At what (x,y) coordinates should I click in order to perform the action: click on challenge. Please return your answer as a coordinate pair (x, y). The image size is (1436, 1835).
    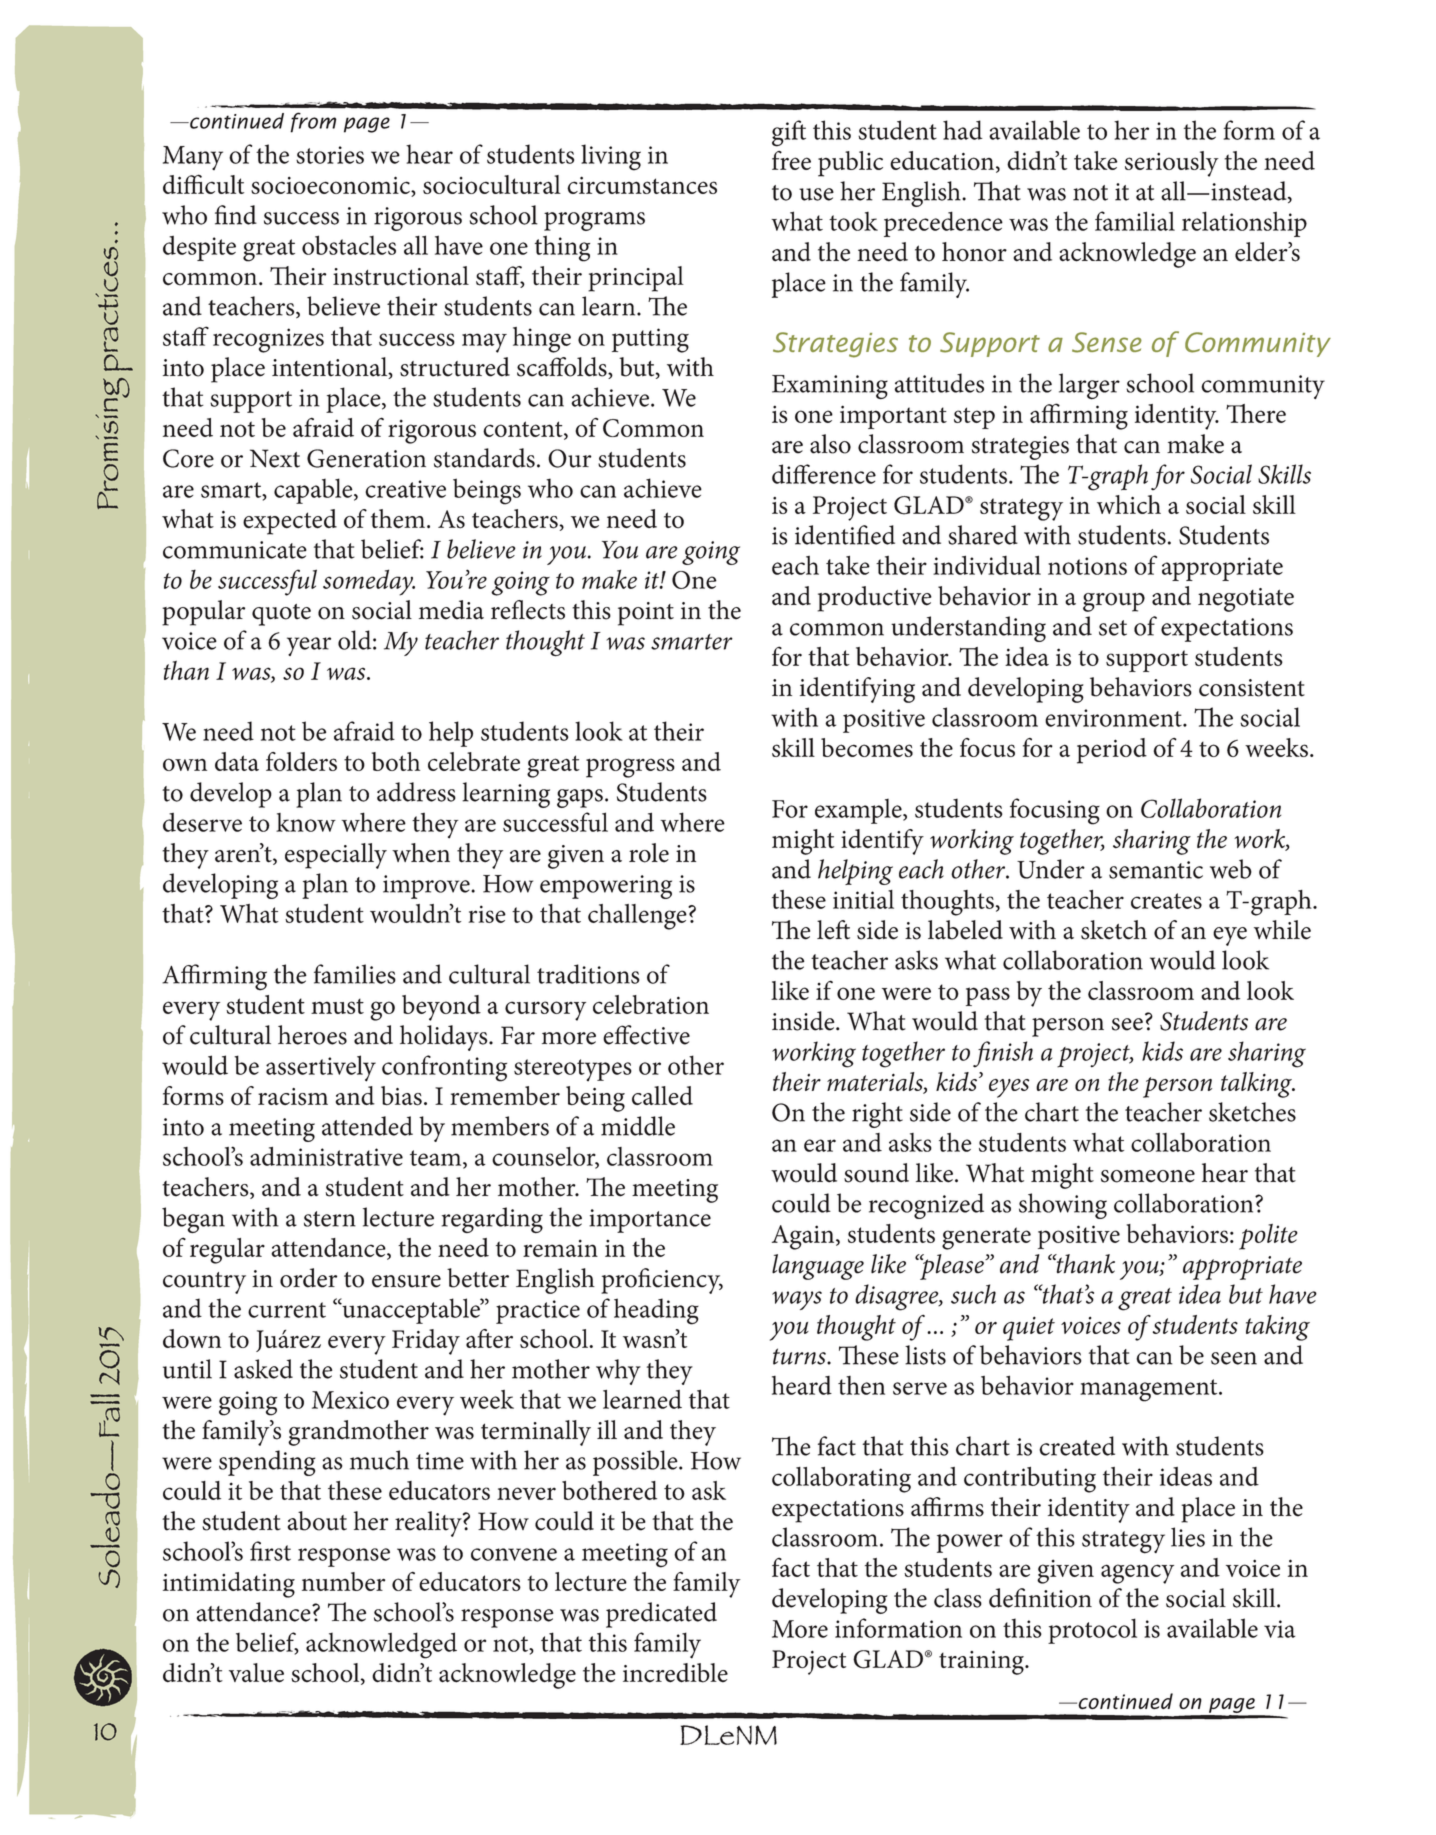
    Looking at the image, I should click on (638, 917).
